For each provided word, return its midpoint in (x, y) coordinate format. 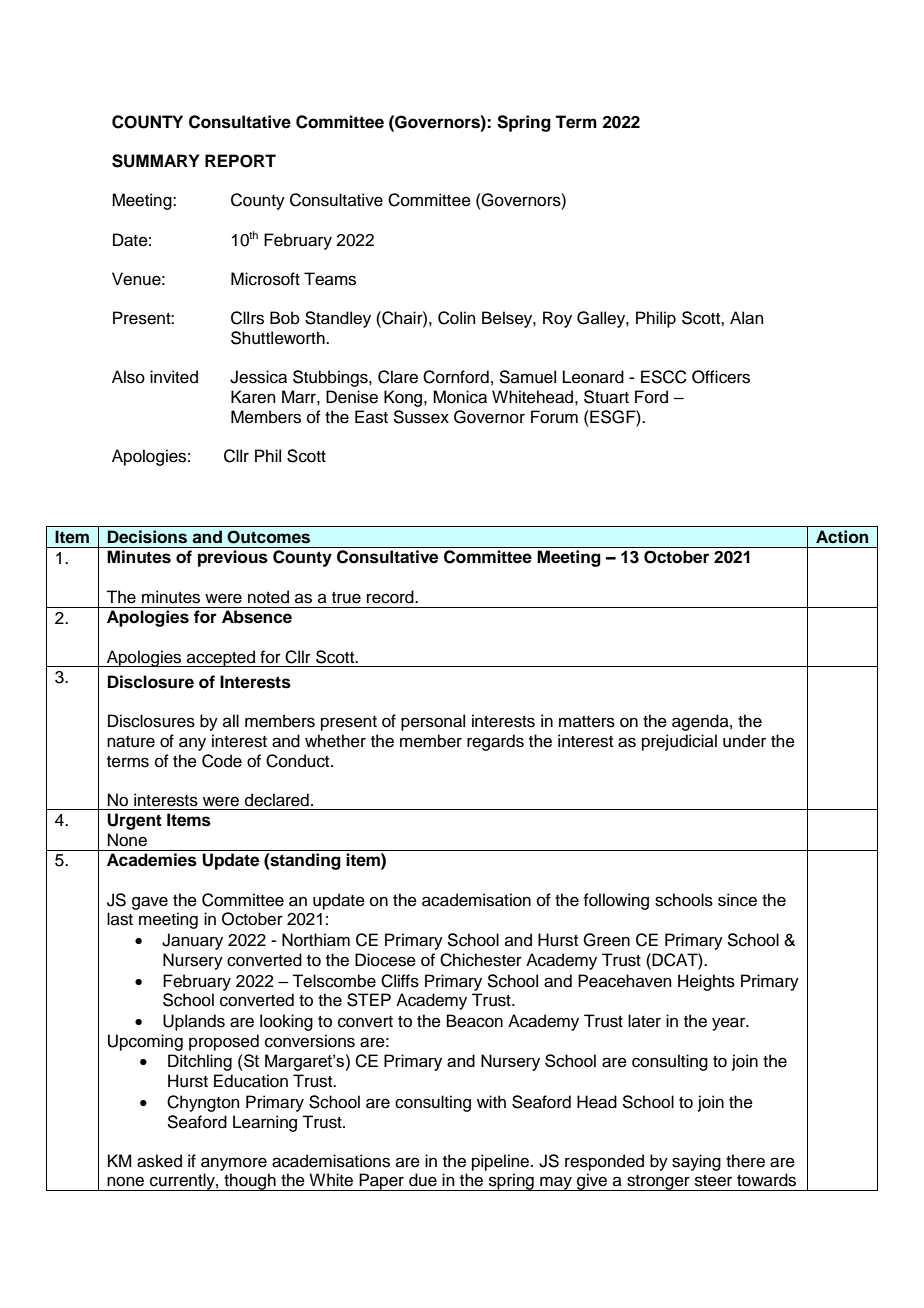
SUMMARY (155, 161)
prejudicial (679, 742)
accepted (221, 658)
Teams (330, 279)
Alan (747, 318)
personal (433, 722)
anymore (234, 1164)
